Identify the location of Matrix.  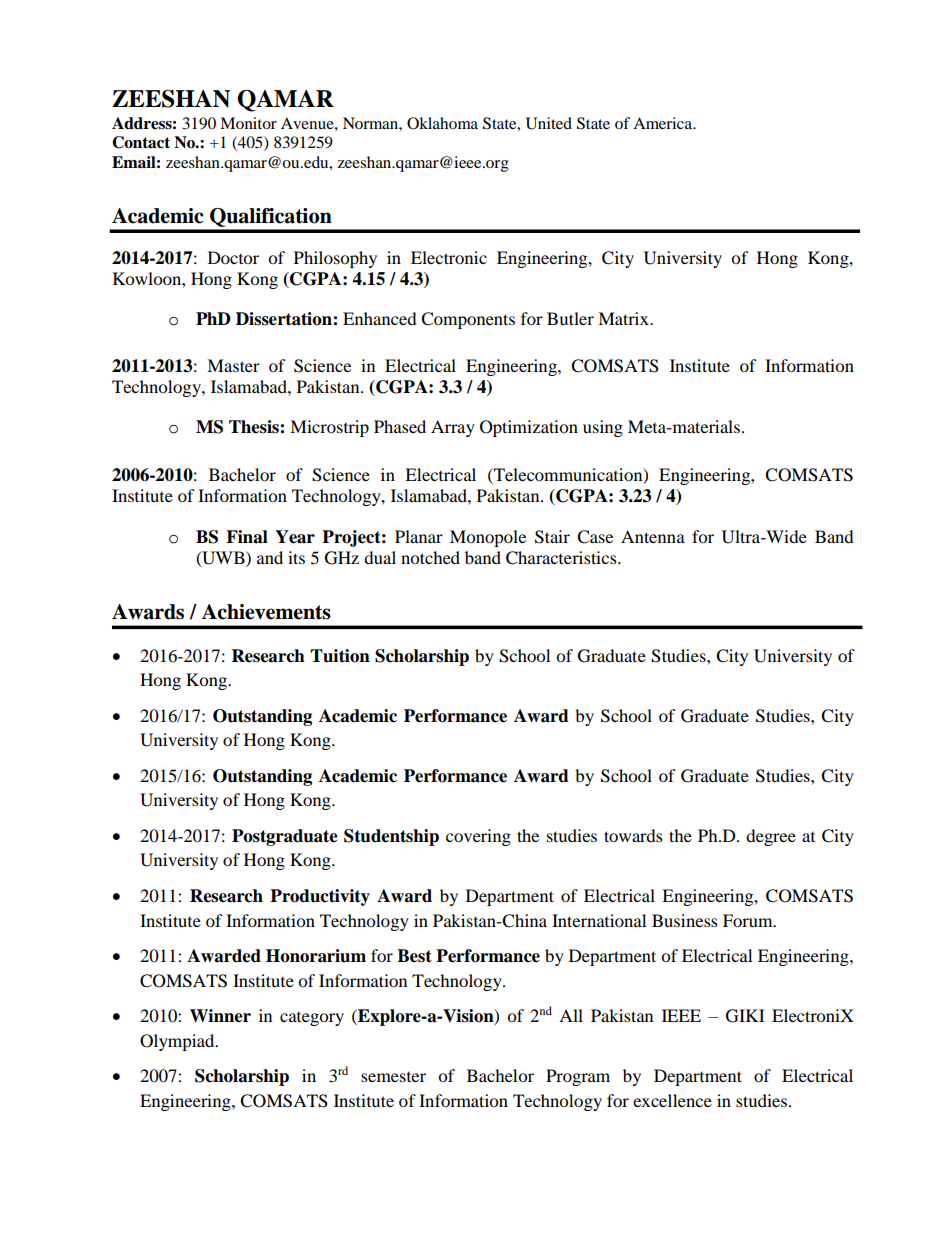
(624, 318).
